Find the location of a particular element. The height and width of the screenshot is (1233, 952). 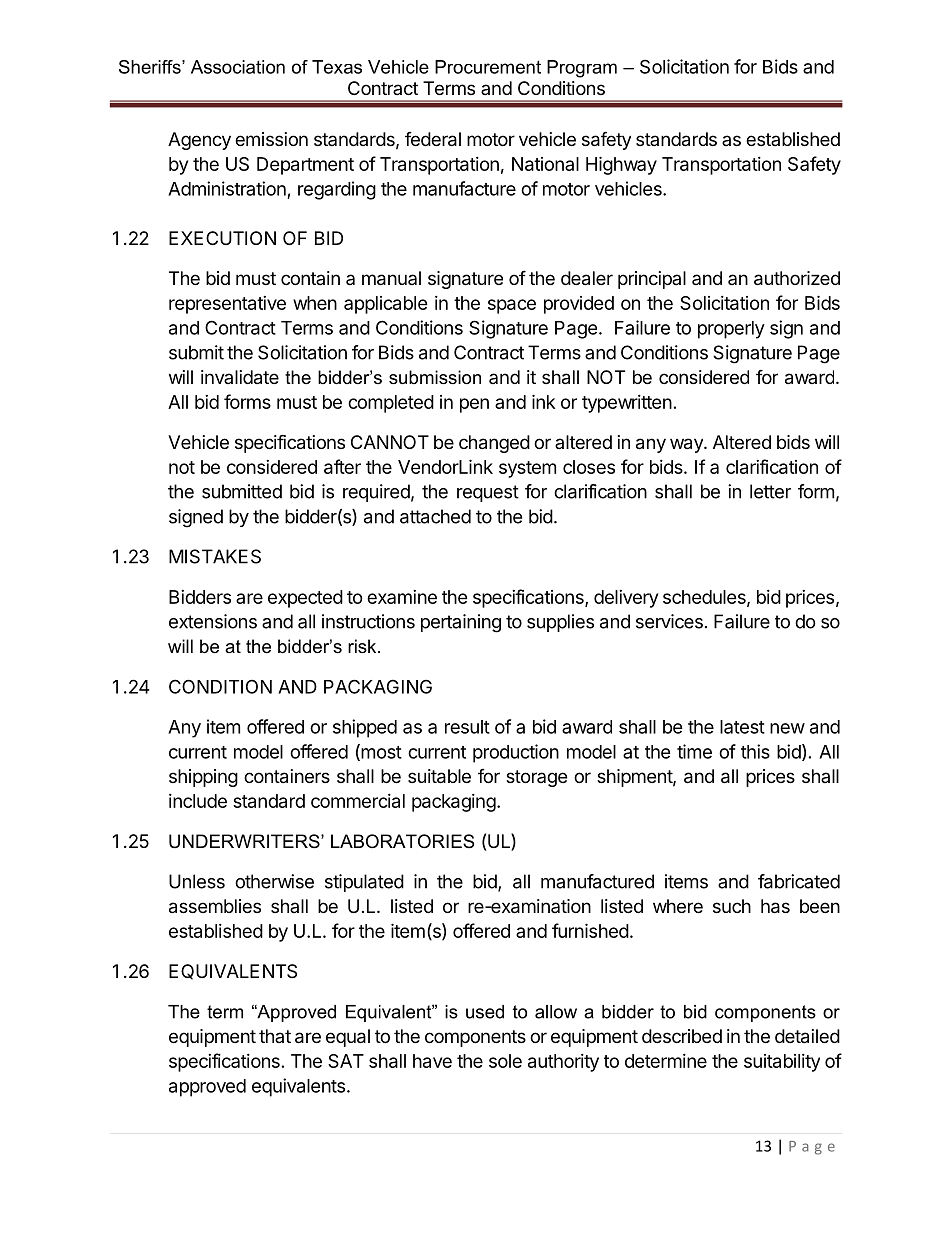

Association is located at coordinates (238, 67).
